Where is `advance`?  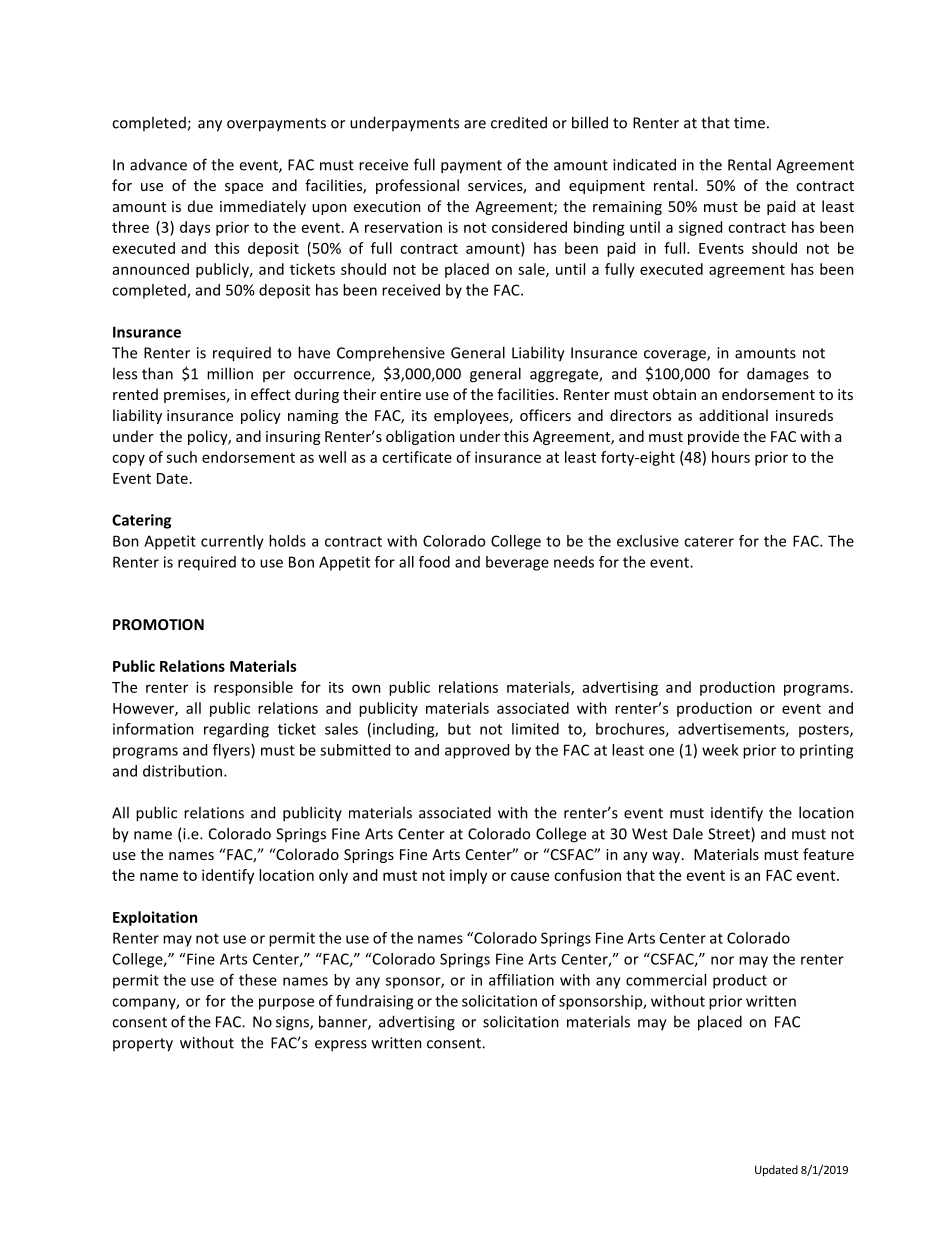 advance is located at coordinates (158, 165).
